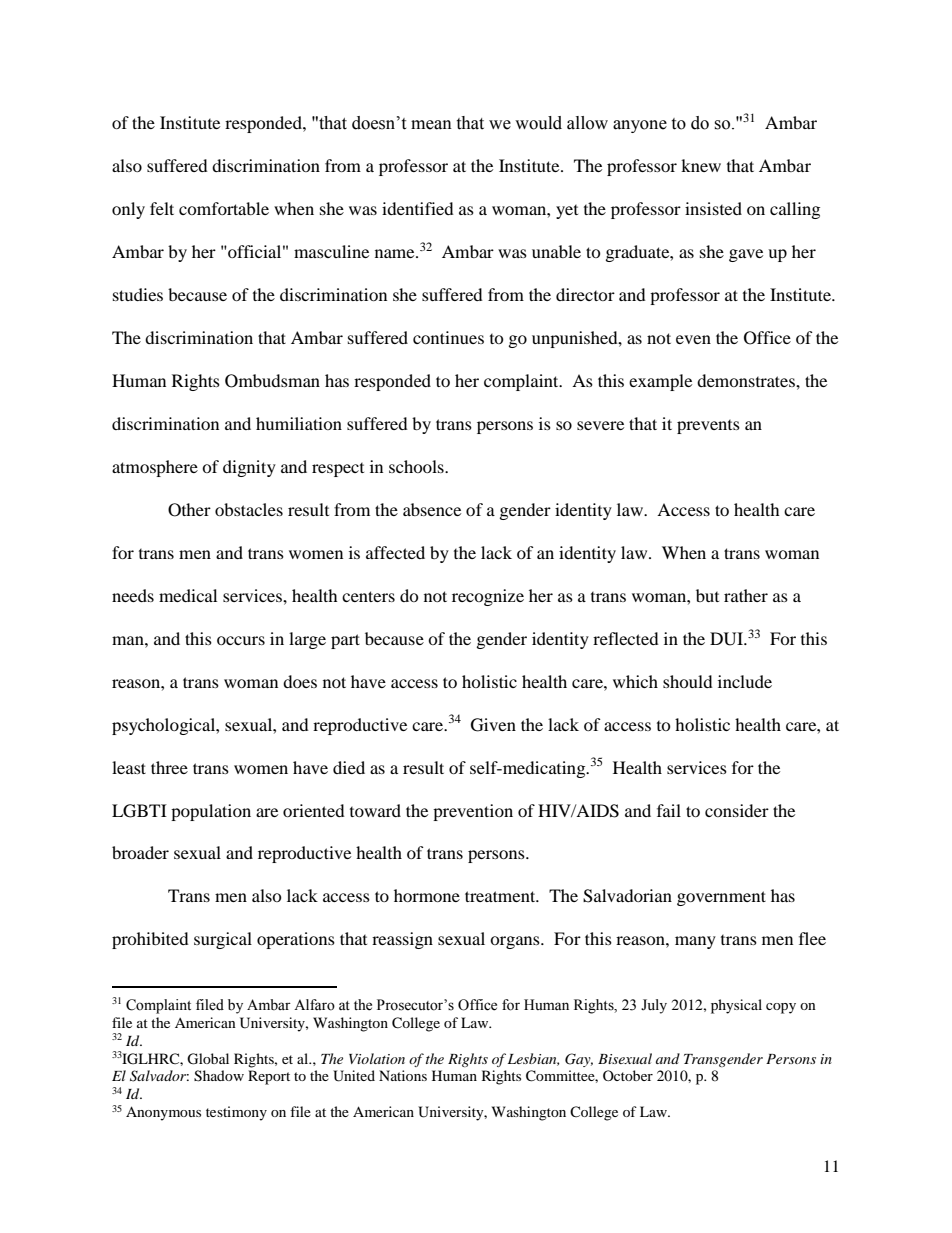  Describe the element at coordinates (746, 595) in the page. I see `rather` at that location.
